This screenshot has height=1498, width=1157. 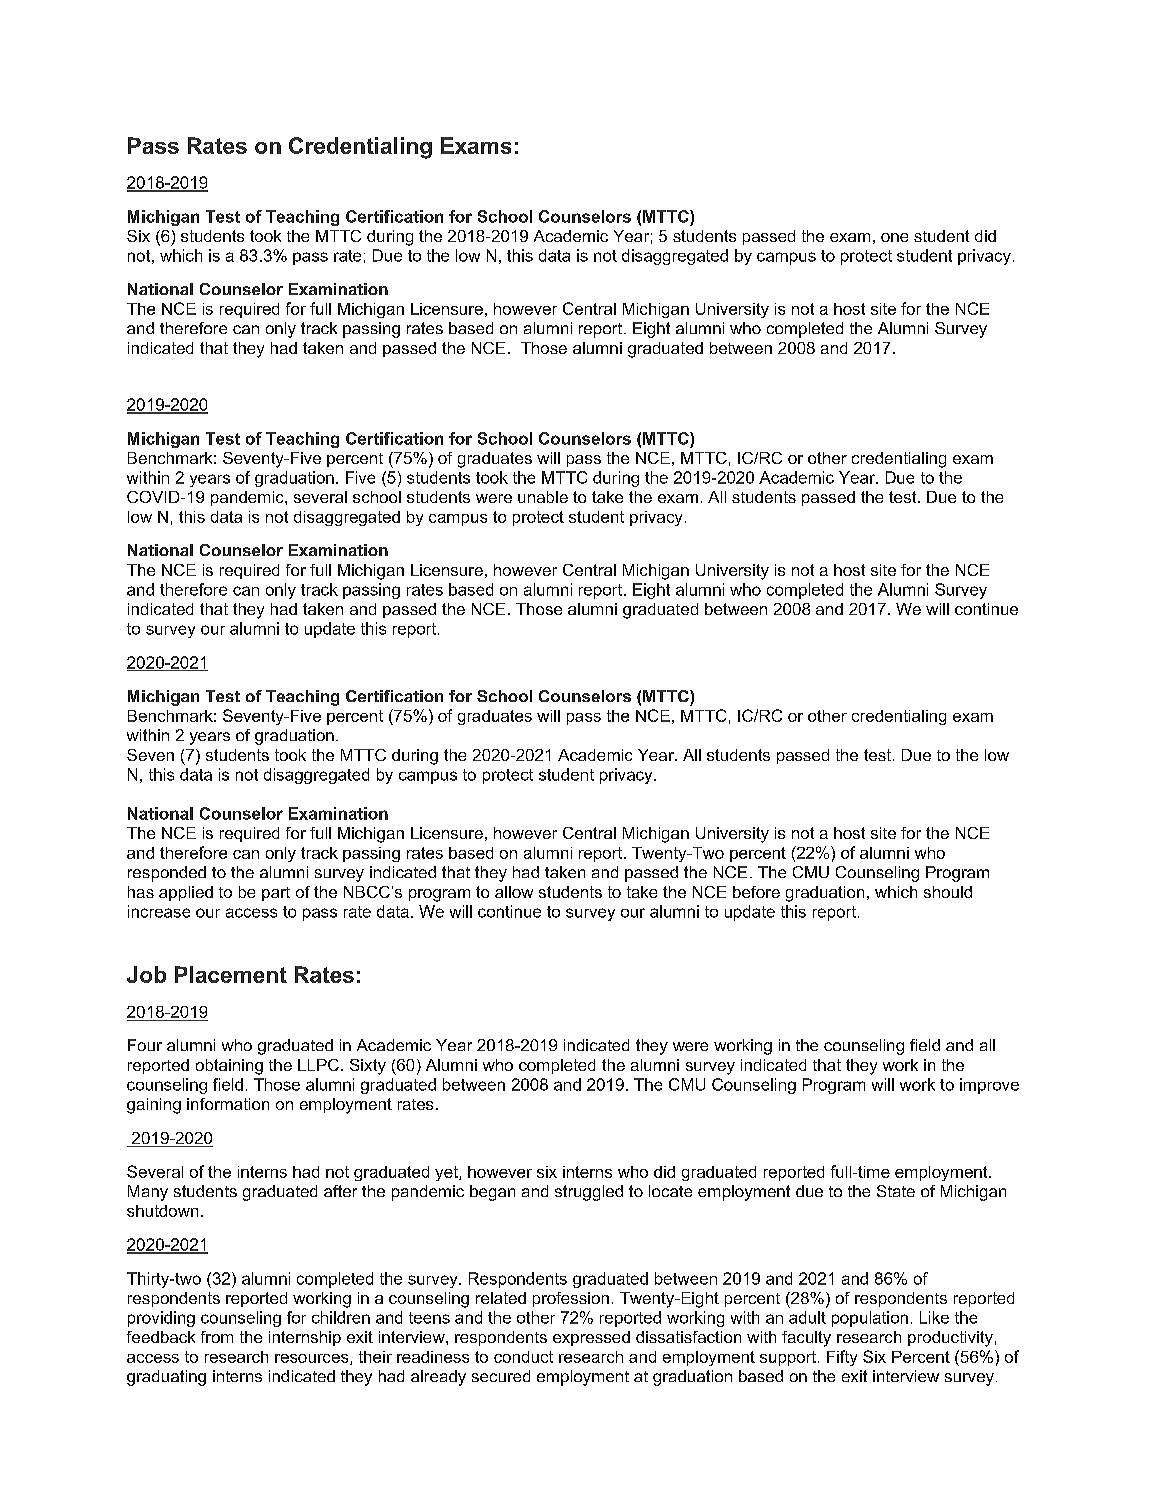 I want to click on expressed, so click(x=591, y=1338).
